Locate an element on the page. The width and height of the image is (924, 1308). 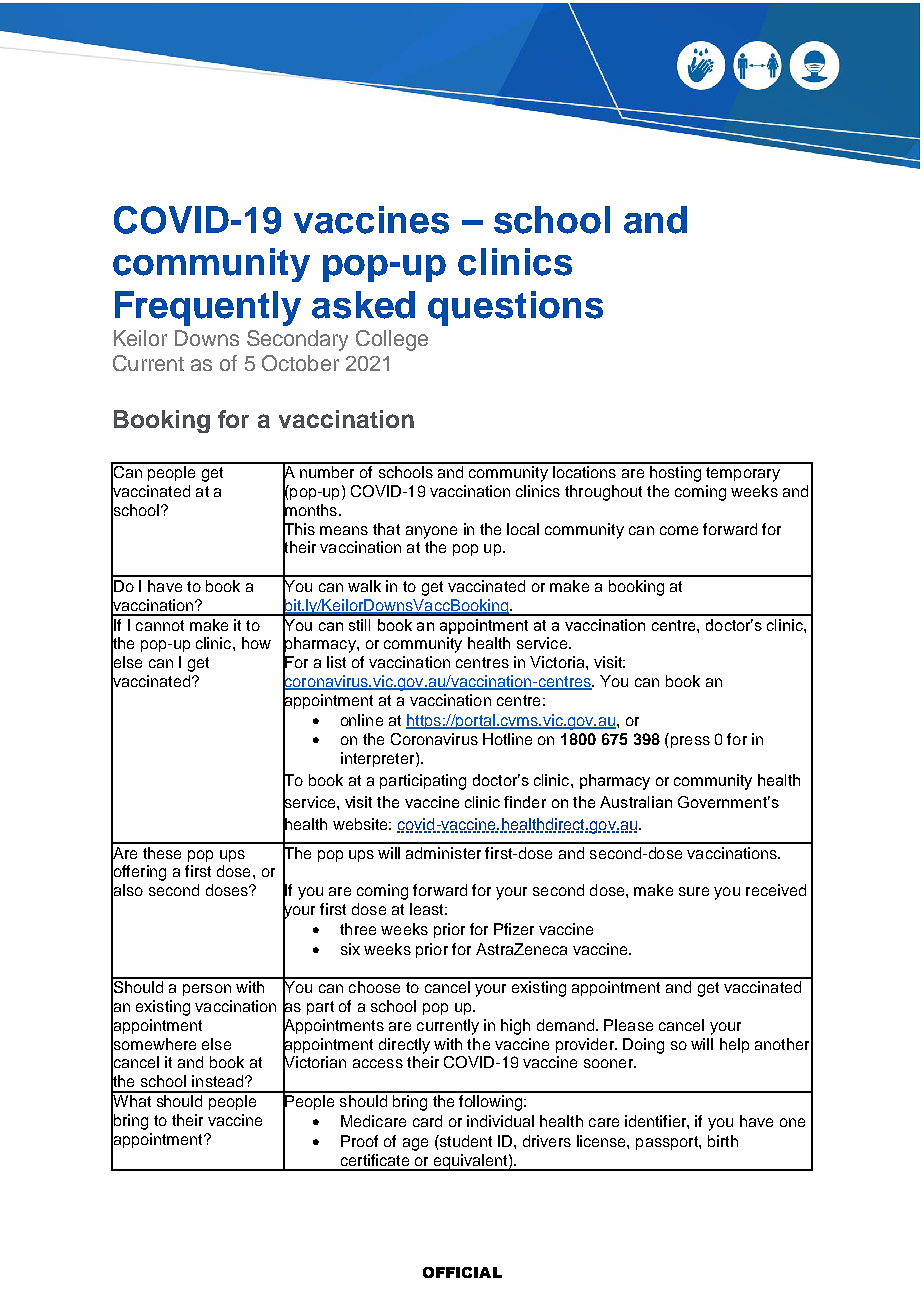
Frequently is located at coordinates (208, 308).
